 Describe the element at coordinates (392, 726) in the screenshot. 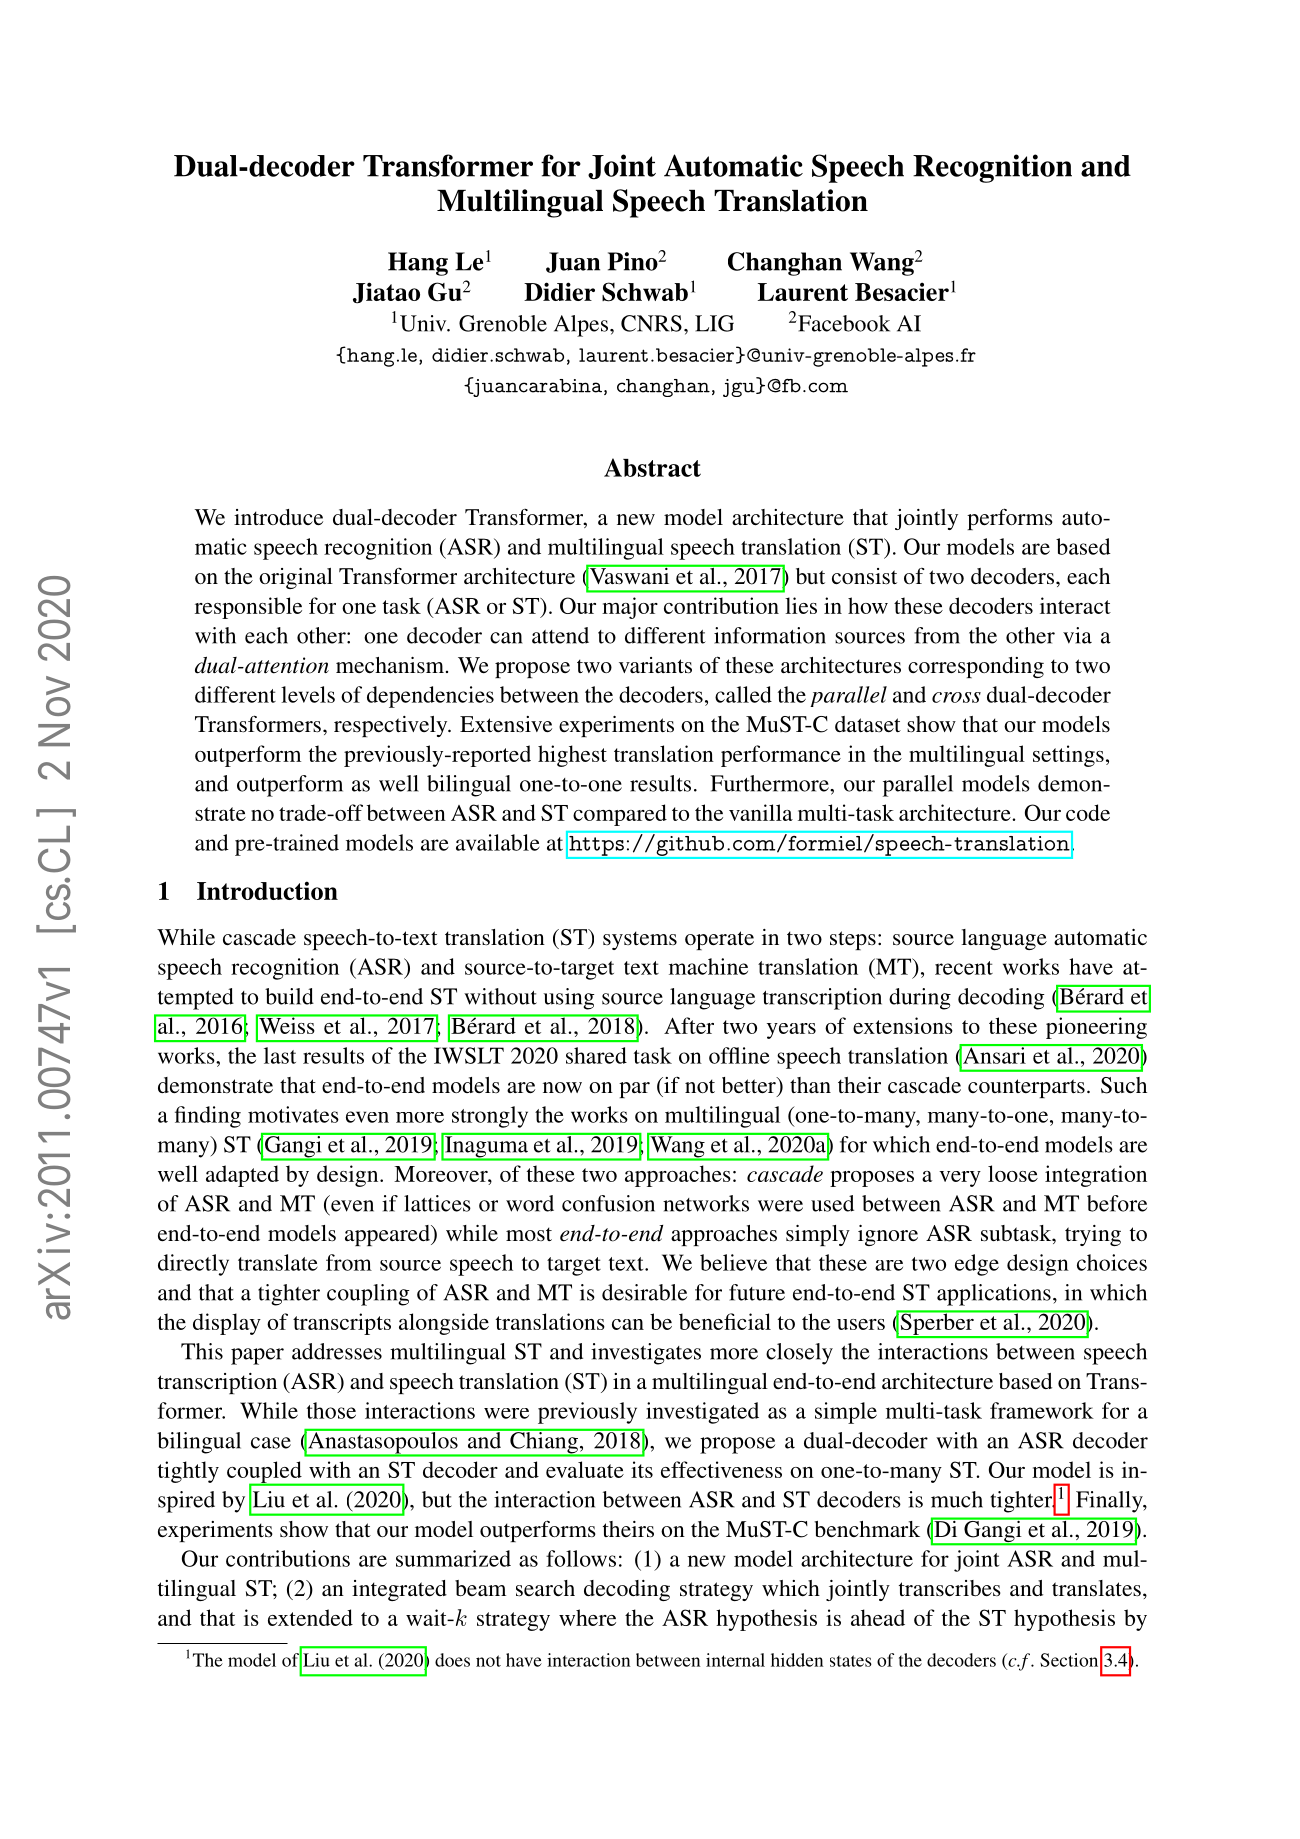

I see `respectively` at that location.
